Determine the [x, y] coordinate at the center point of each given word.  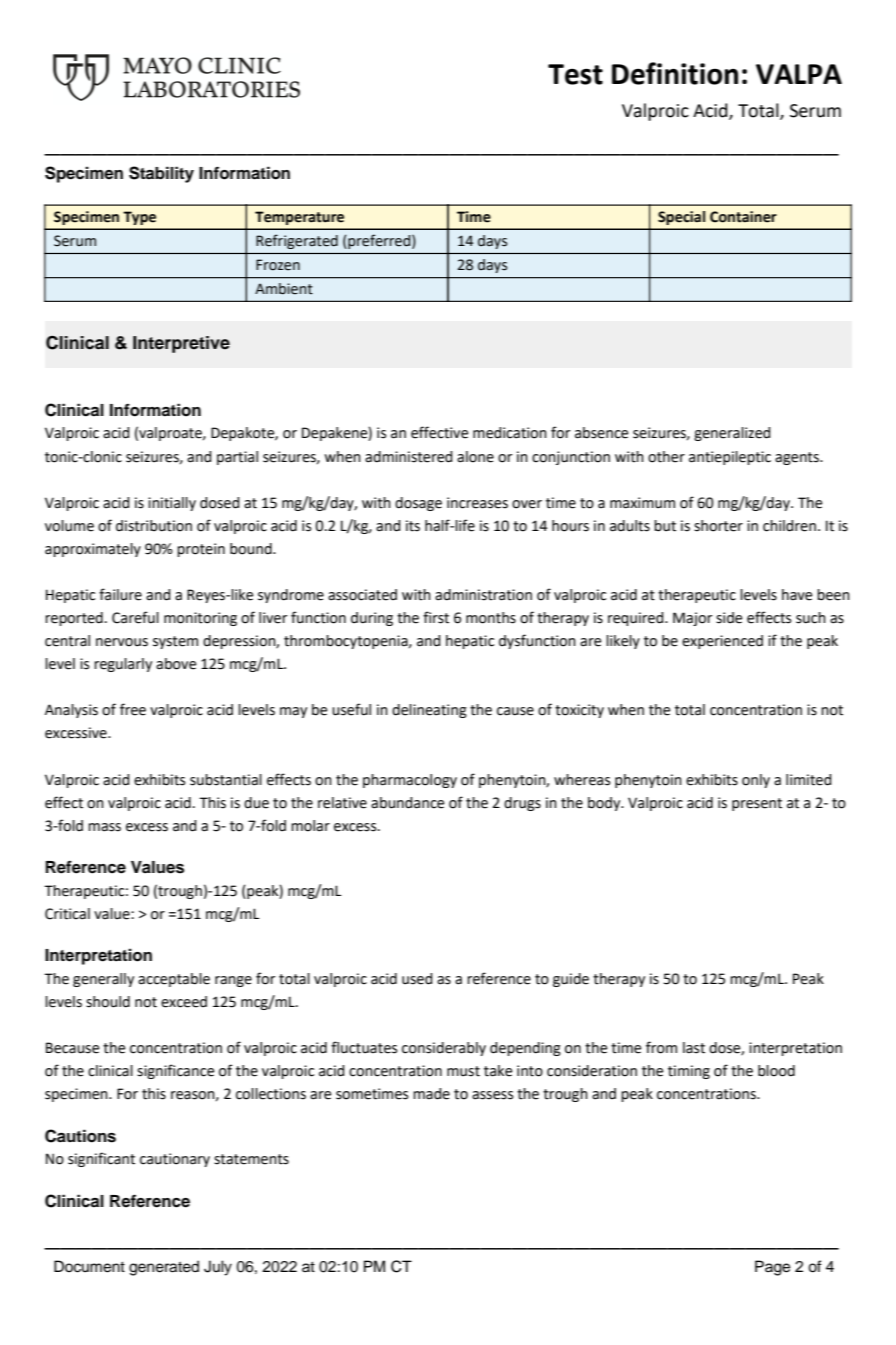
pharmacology [410, 781]
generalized [732, 434]
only [756, 781]
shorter [718, 526]
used [417, 979]
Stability [161, 174]
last [694, 1048]
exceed [184, 1002]
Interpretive [181, 344]
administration [483, 595]
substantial [226, 780]
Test [575, 74]
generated [164, 1268]
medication [510, 433]
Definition [675, 73]
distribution [154, 526]
